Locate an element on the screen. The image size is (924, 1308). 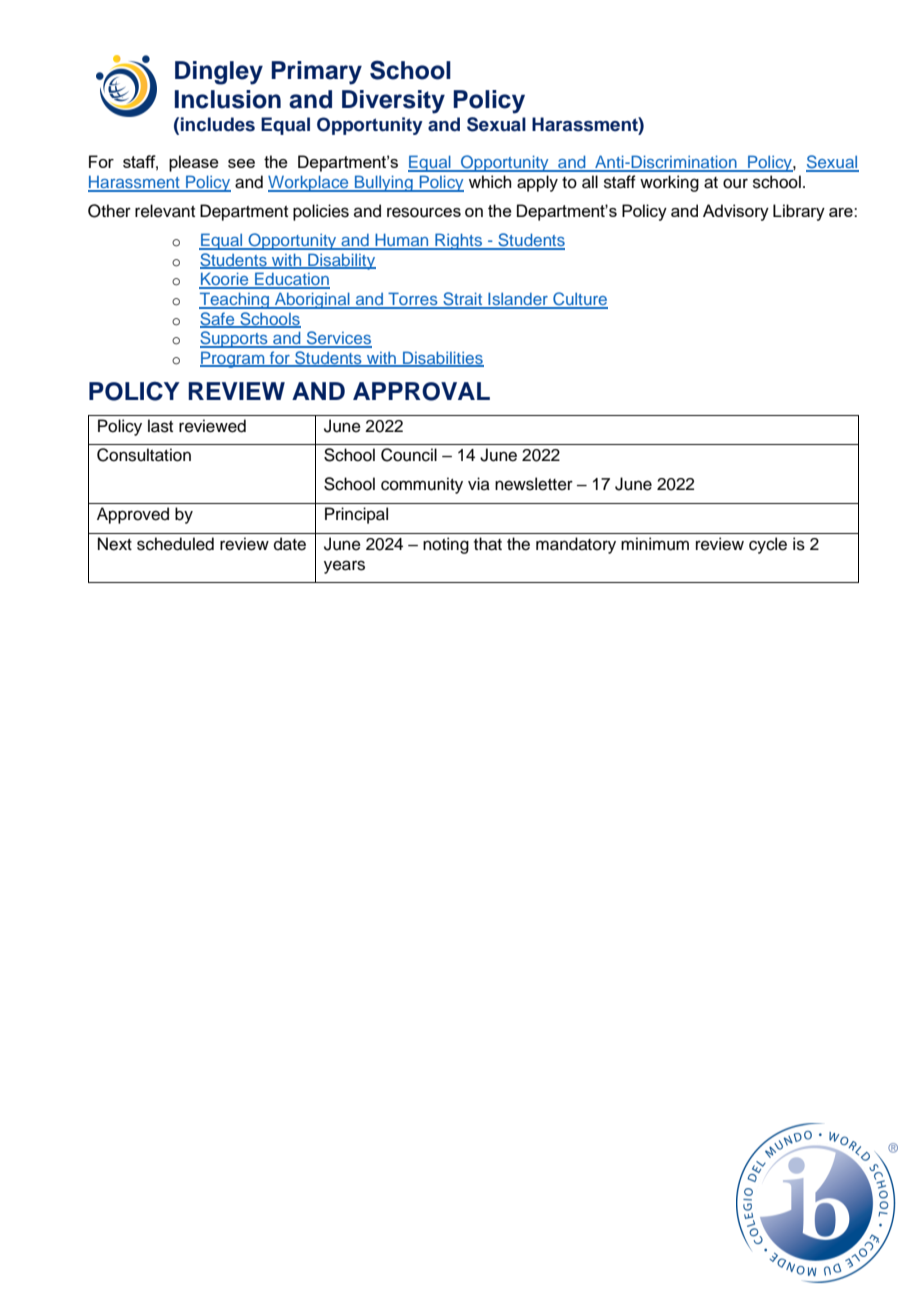
cycle is located at coordinates (768, 545).
